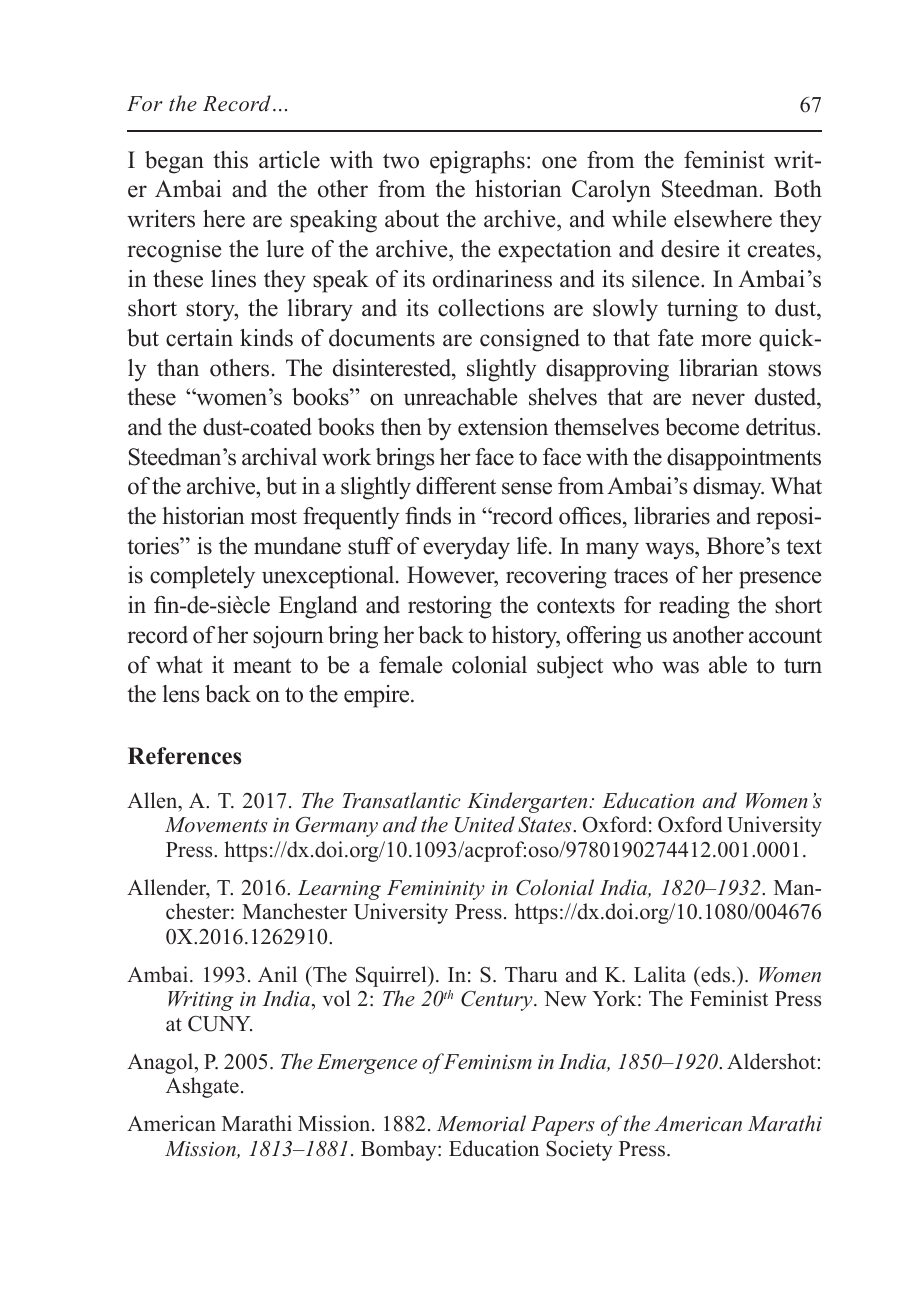  I want to click on Both, so click(798, 189).
